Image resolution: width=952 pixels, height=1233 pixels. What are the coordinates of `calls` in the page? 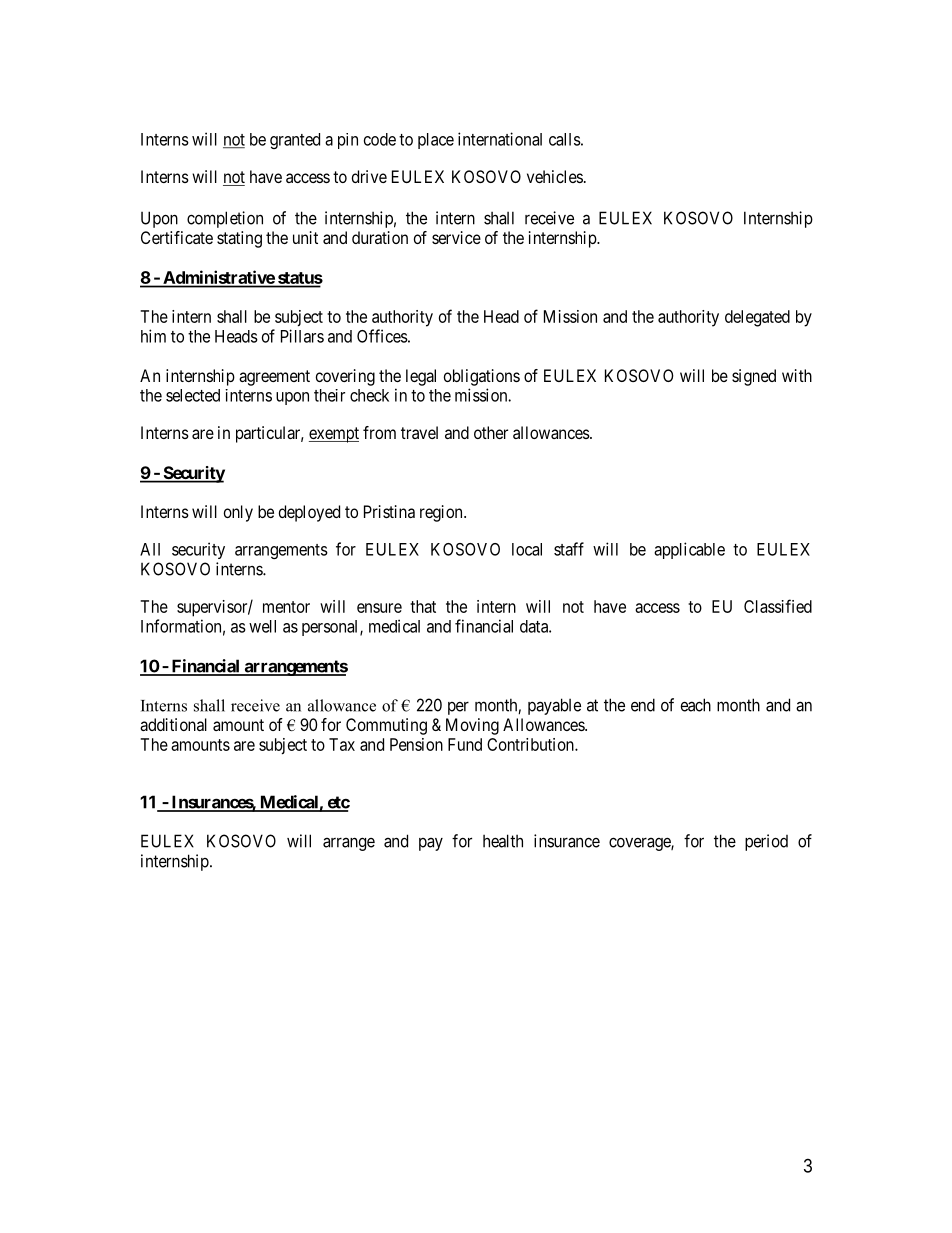 It's located at (565, 139).
